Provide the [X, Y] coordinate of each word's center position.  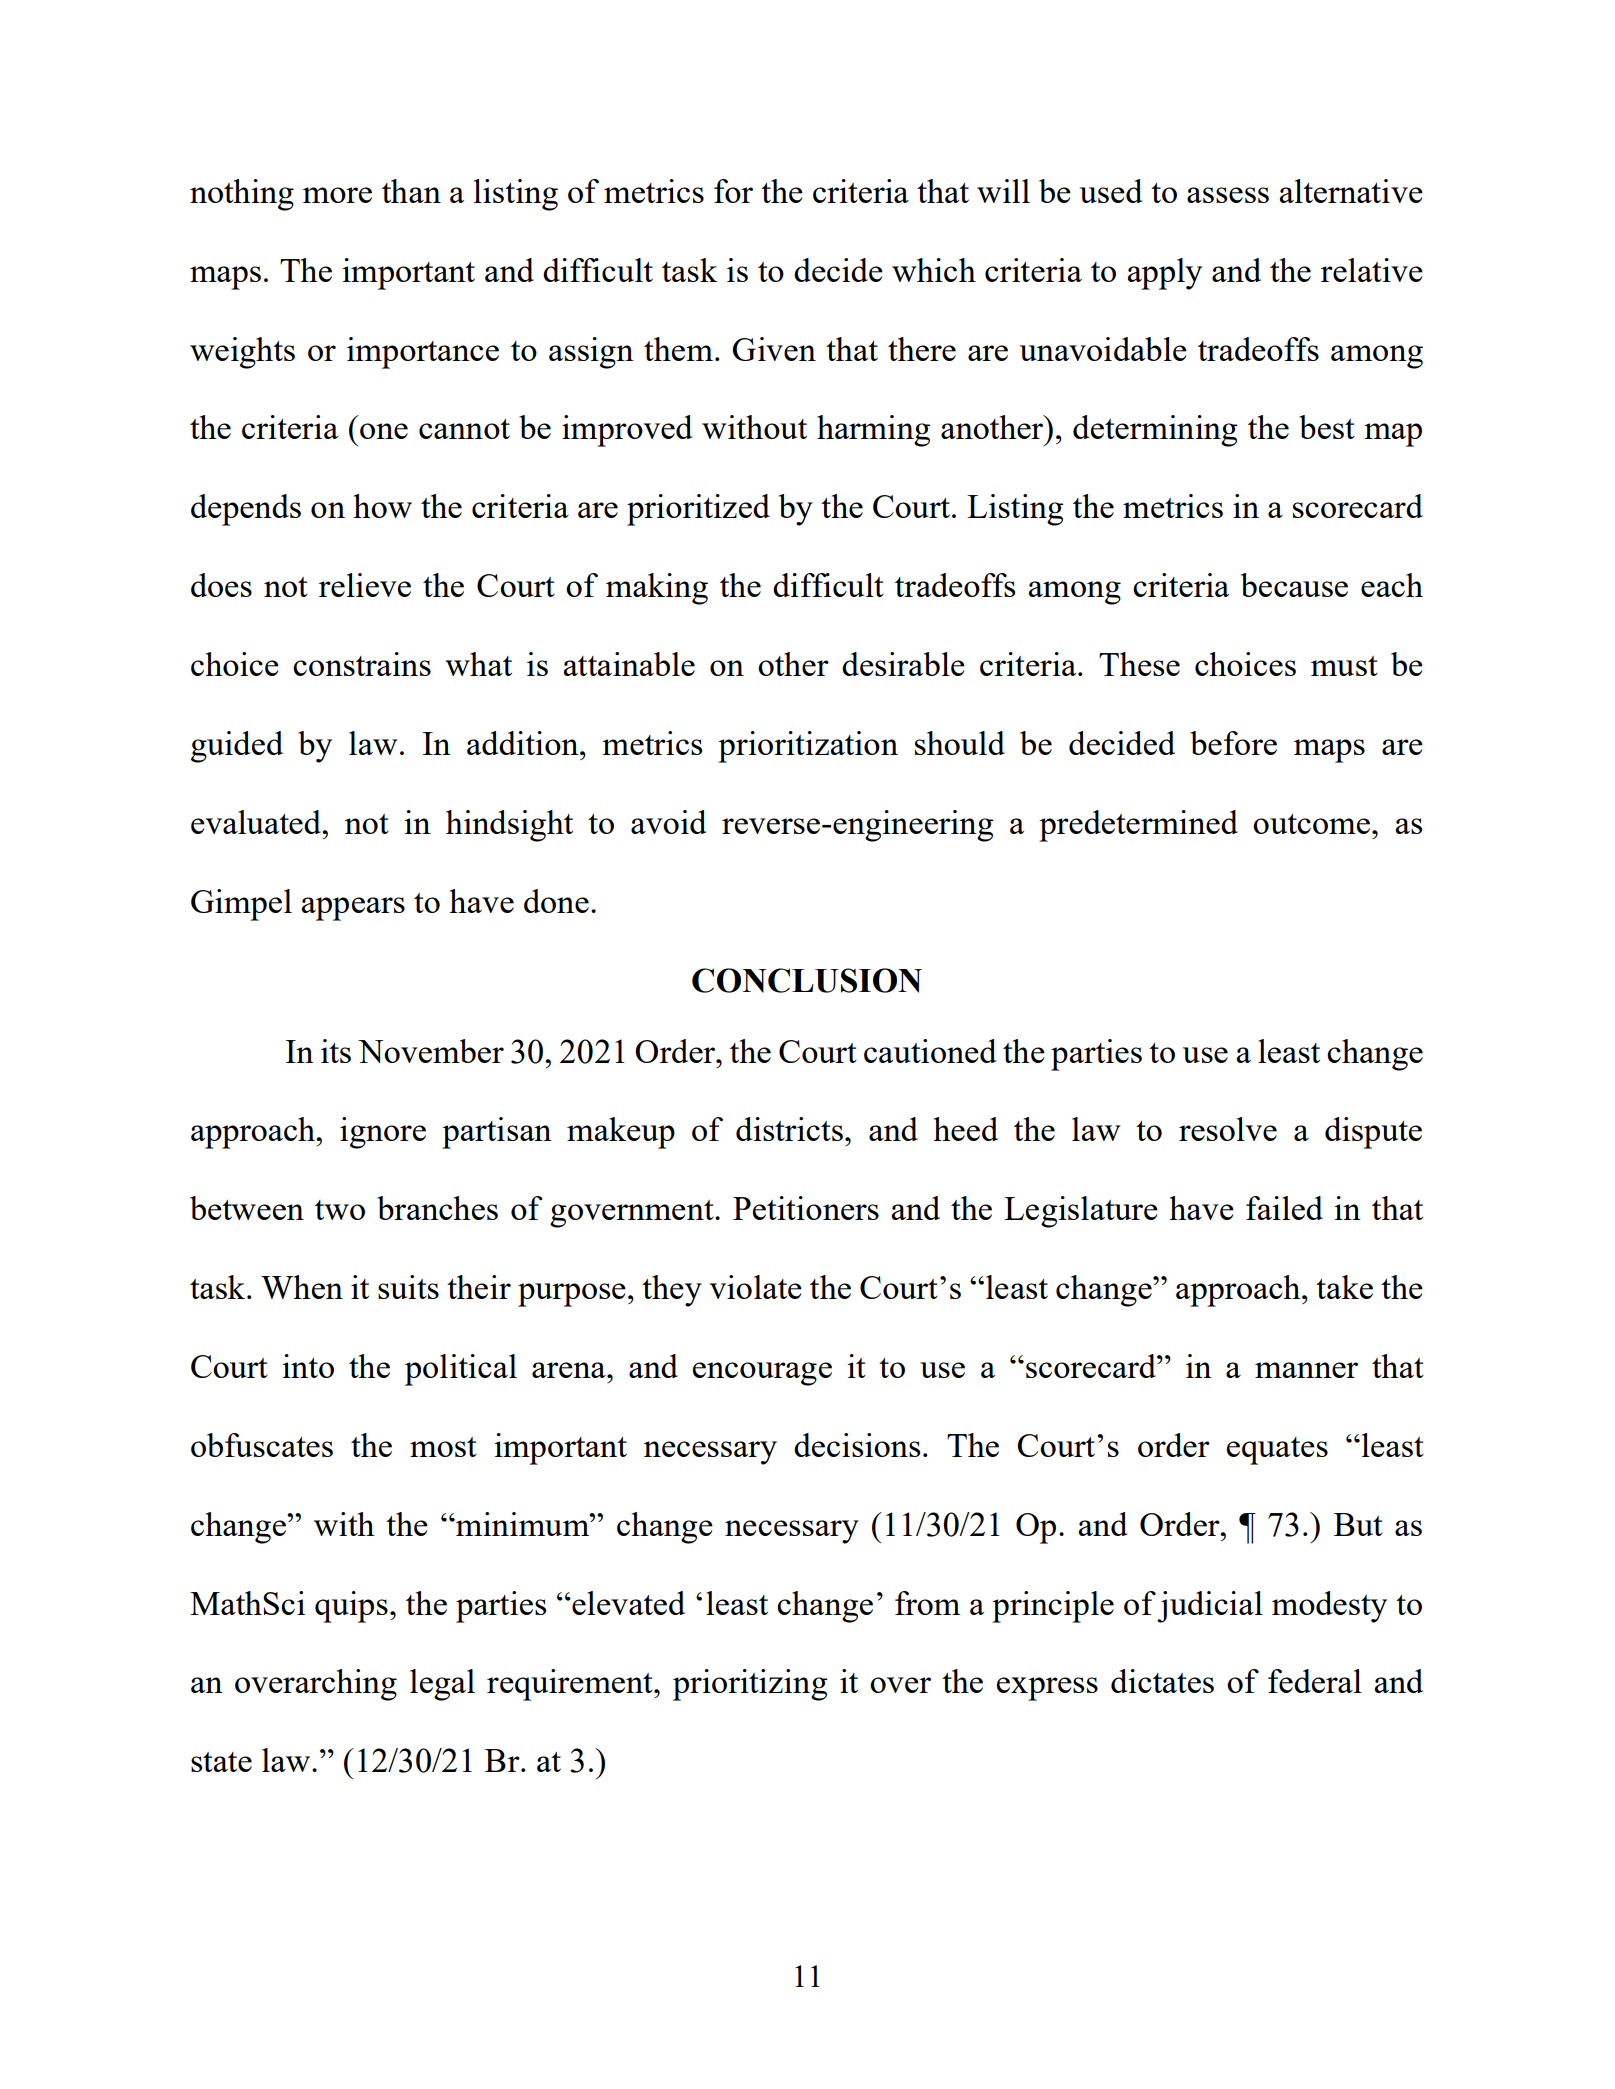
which [934, 270]
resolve [1228, 1129]
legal [442, 1685]
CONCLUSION [807, 980]
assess [1228, 195]
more [337, 195]
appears [353, 909]
